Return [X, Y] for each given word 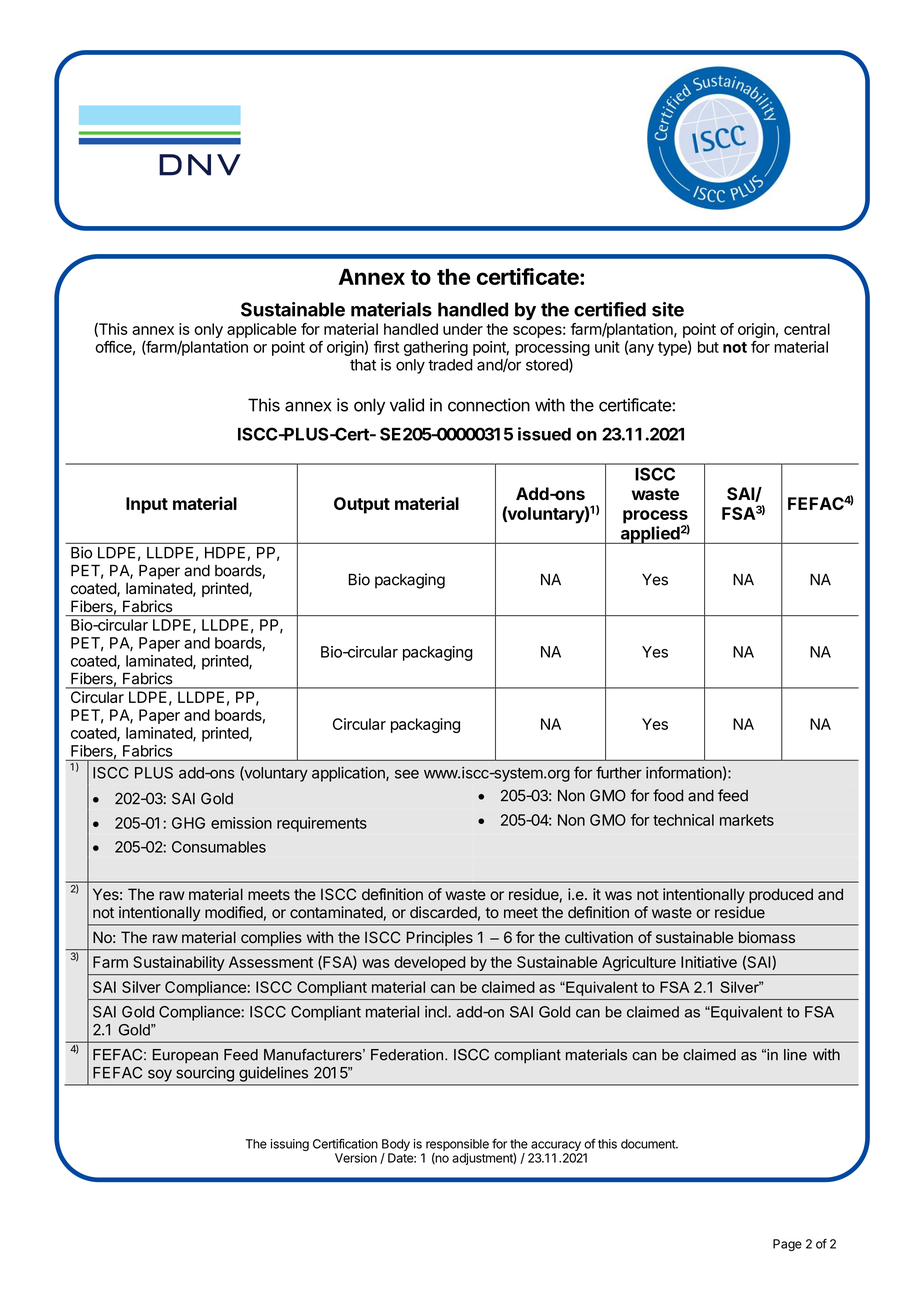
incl [437, 1012]
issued [544, 434]
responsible [457, 1145]
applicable [262, 330]
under [463, 329]
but [708, 347]
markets [747, 820]
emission [241, 823]
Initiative [709, 962]
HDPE [225, 553]
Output [362, 505]
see [407, 774]
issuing [290, 1145]
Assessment [271, 962]
